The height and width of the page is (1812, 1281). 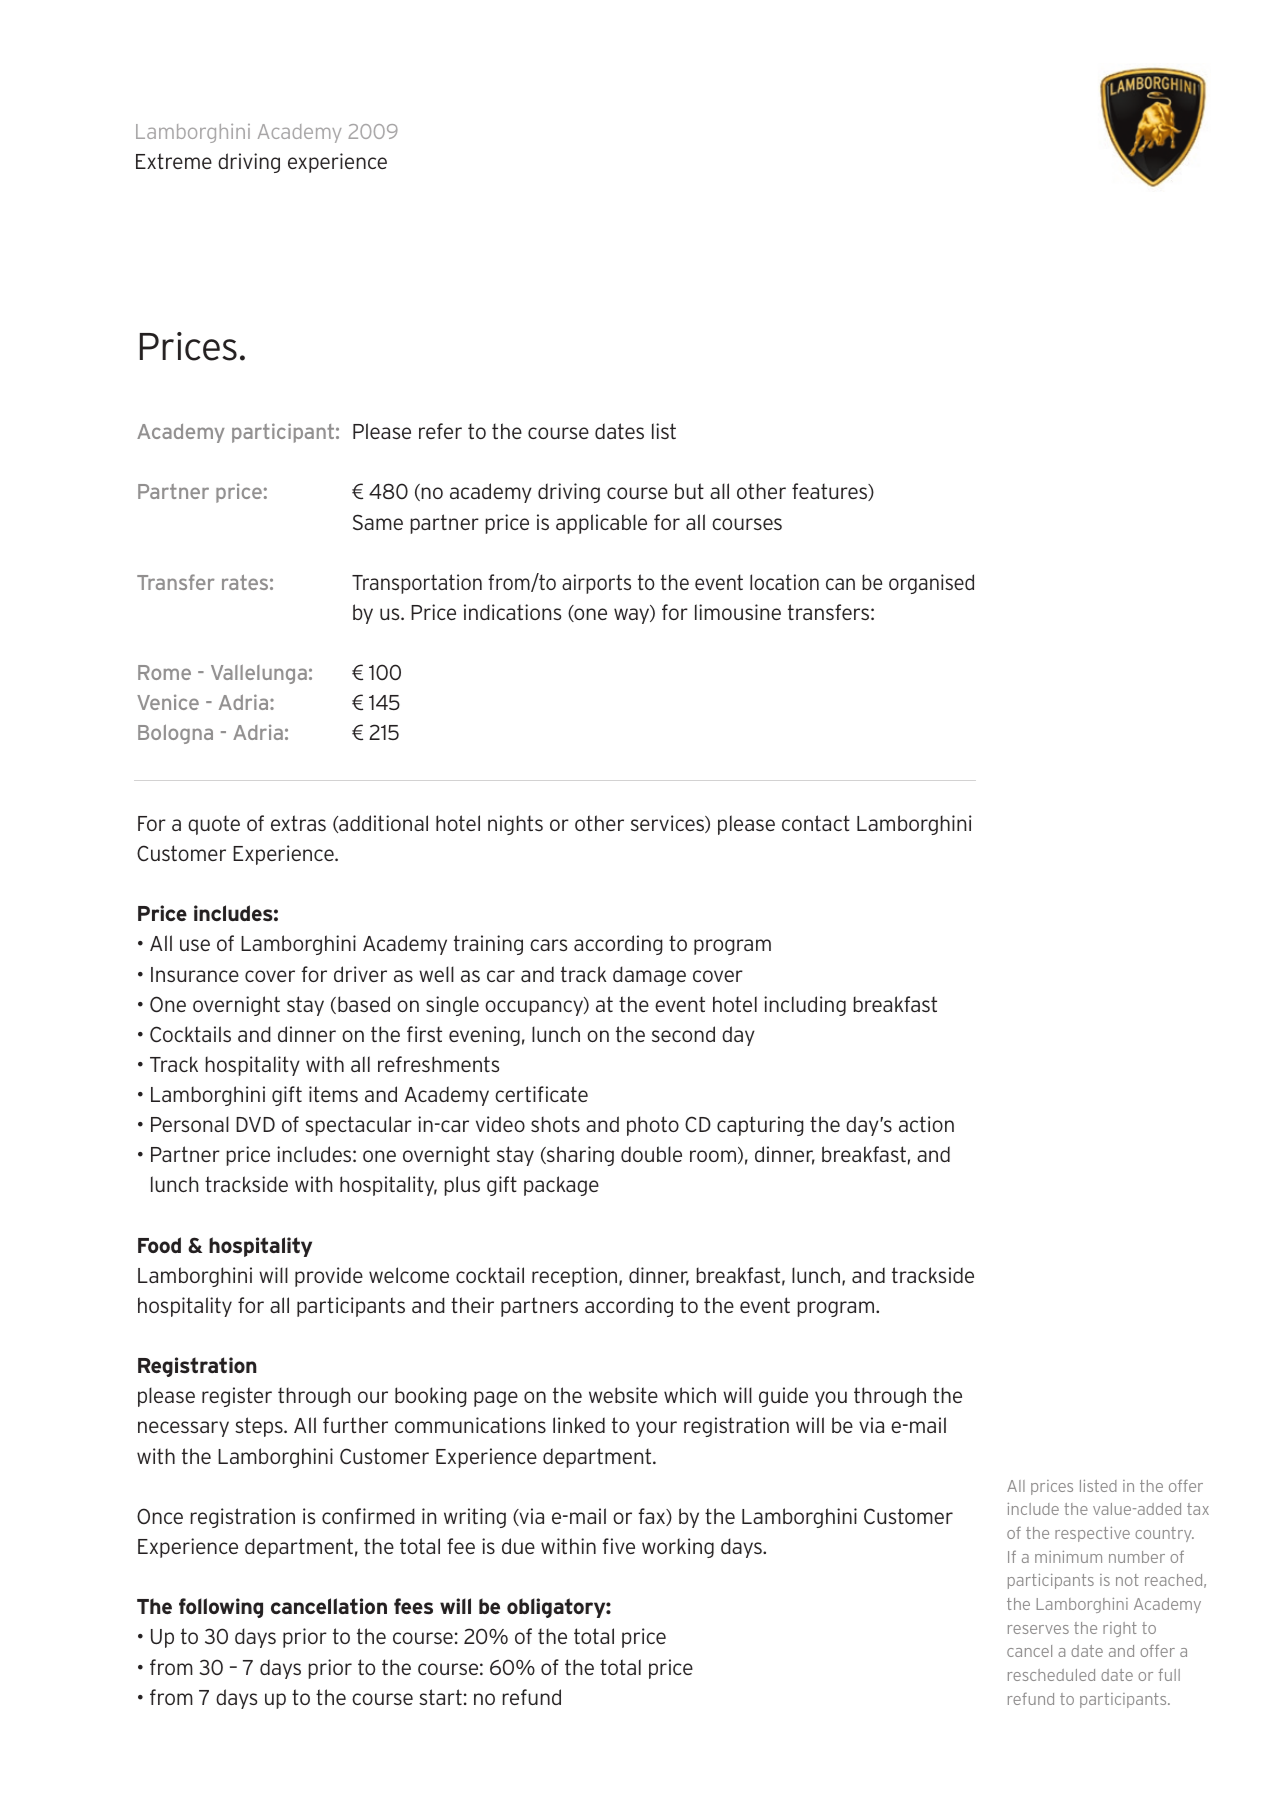 I want to click on following, so click(x=221, y=1608).
